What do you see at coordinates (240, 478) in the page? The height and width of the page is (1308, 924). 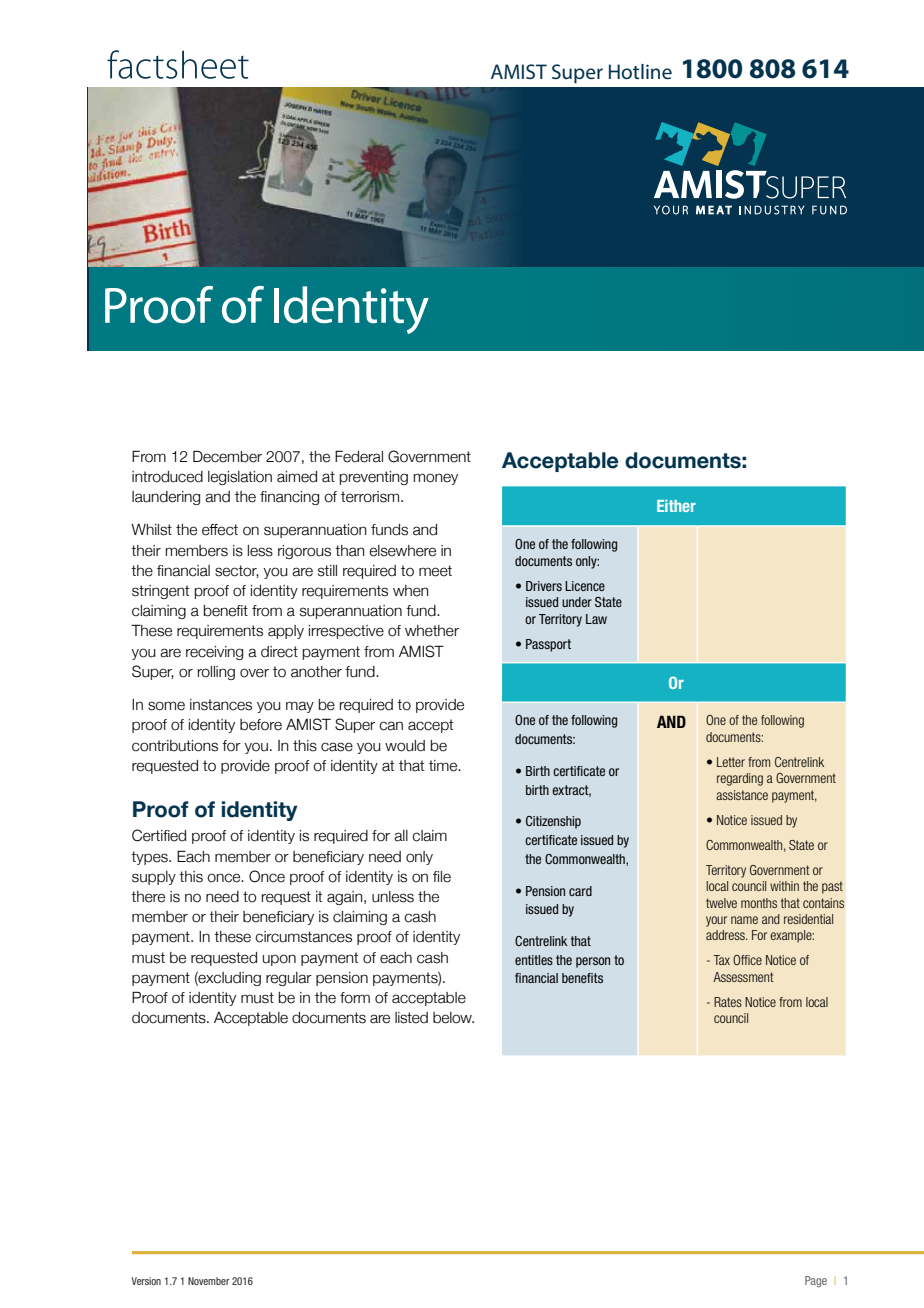 I see `legislation` at bounding box center [240, 478].
